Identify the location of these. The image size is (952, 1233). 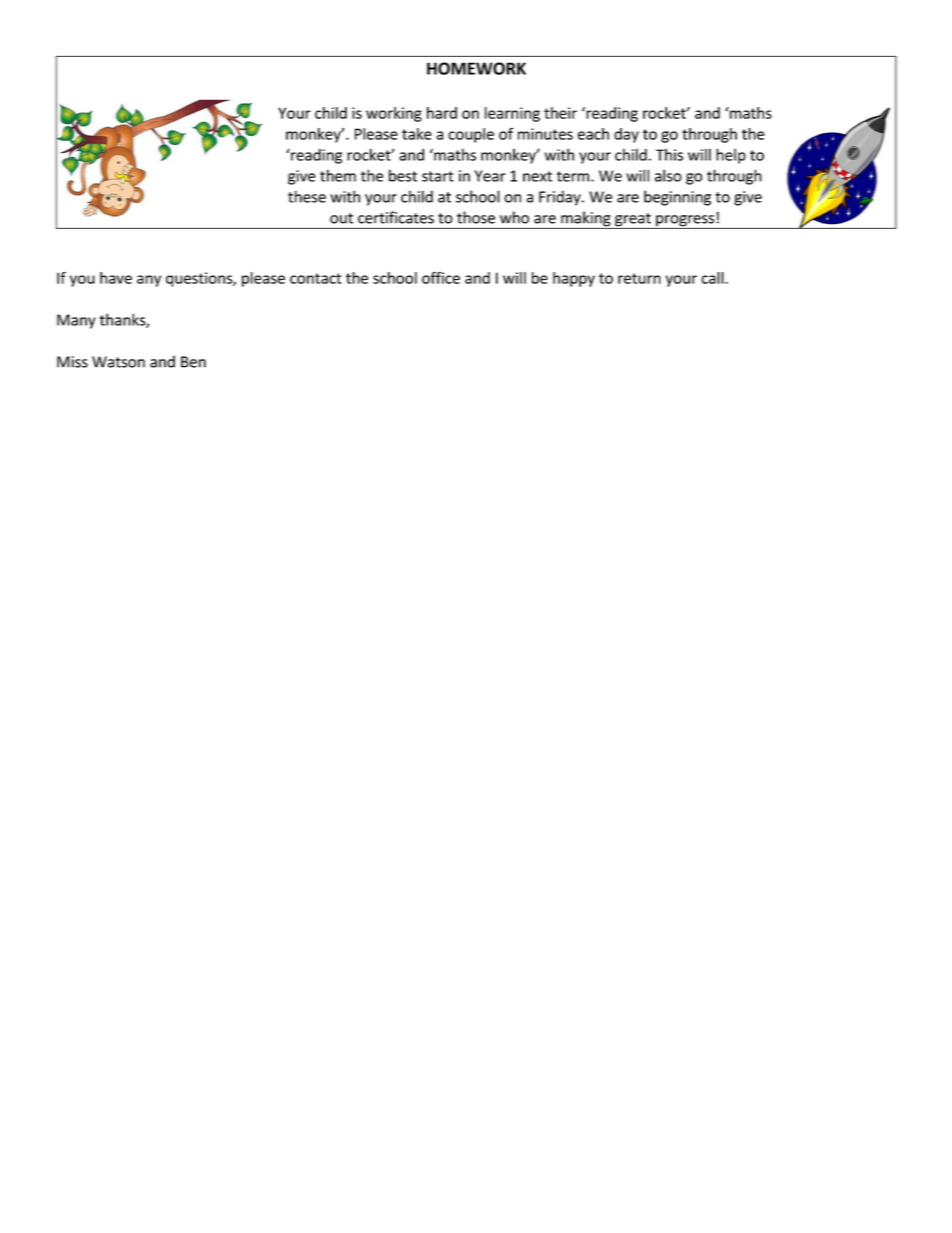
(307, 196).
